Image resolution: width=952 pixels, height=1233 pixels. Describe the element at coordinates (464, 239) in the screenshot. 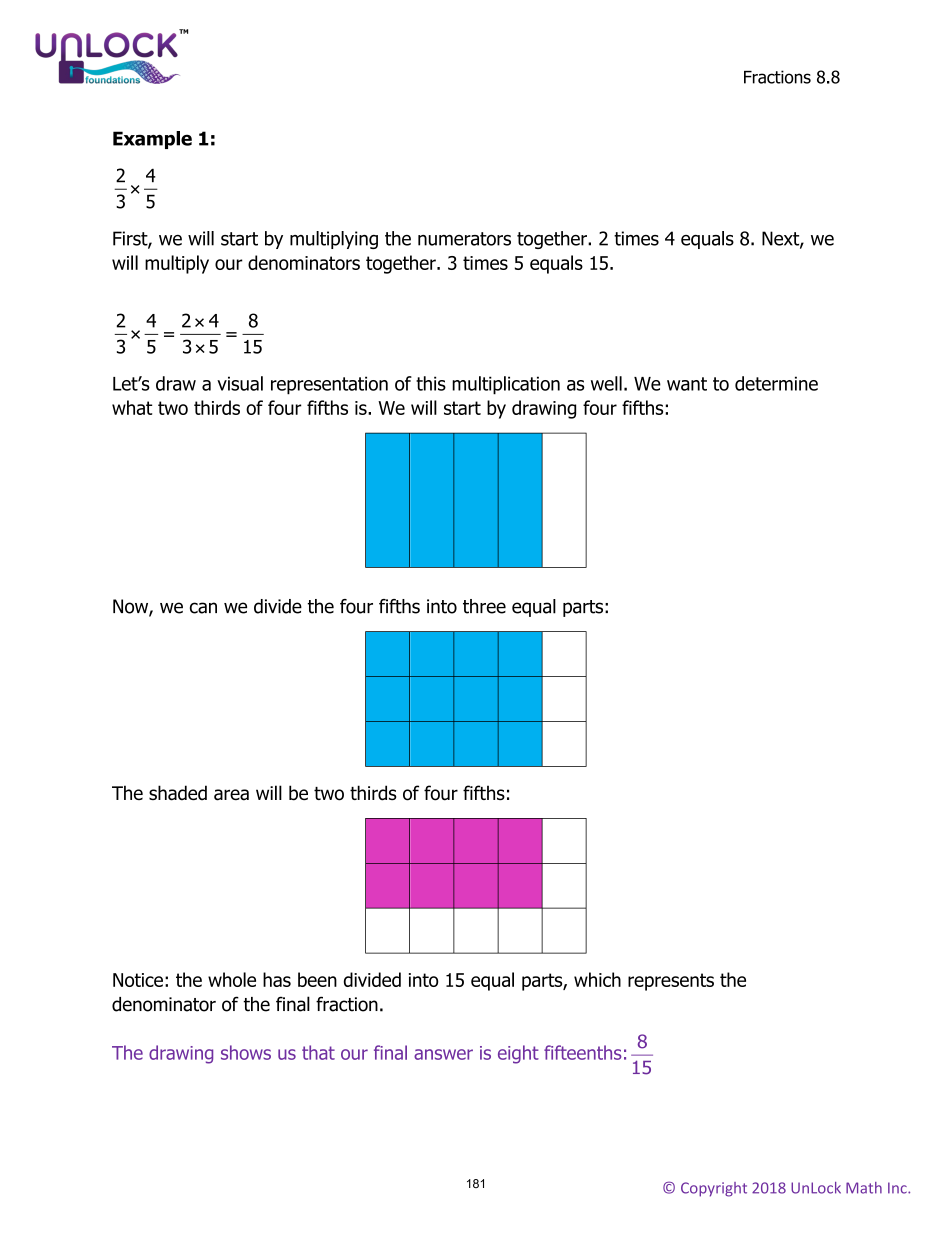

I see `numerators` at that location.
